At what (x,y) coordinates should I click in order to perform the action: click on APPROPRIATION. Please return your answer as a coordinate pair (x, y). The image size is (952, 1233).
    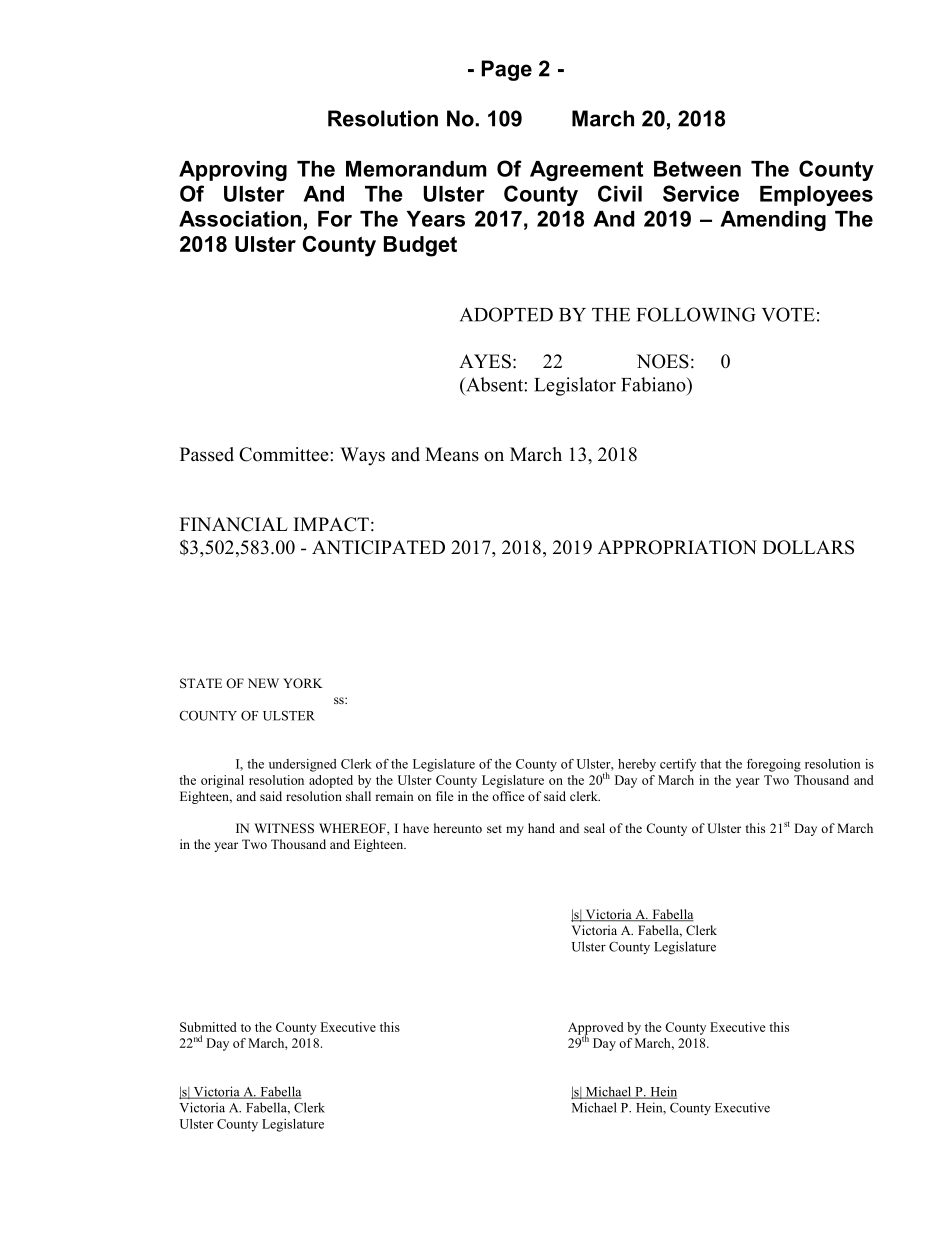
    Looking at the image, I should click on (677, 547).
